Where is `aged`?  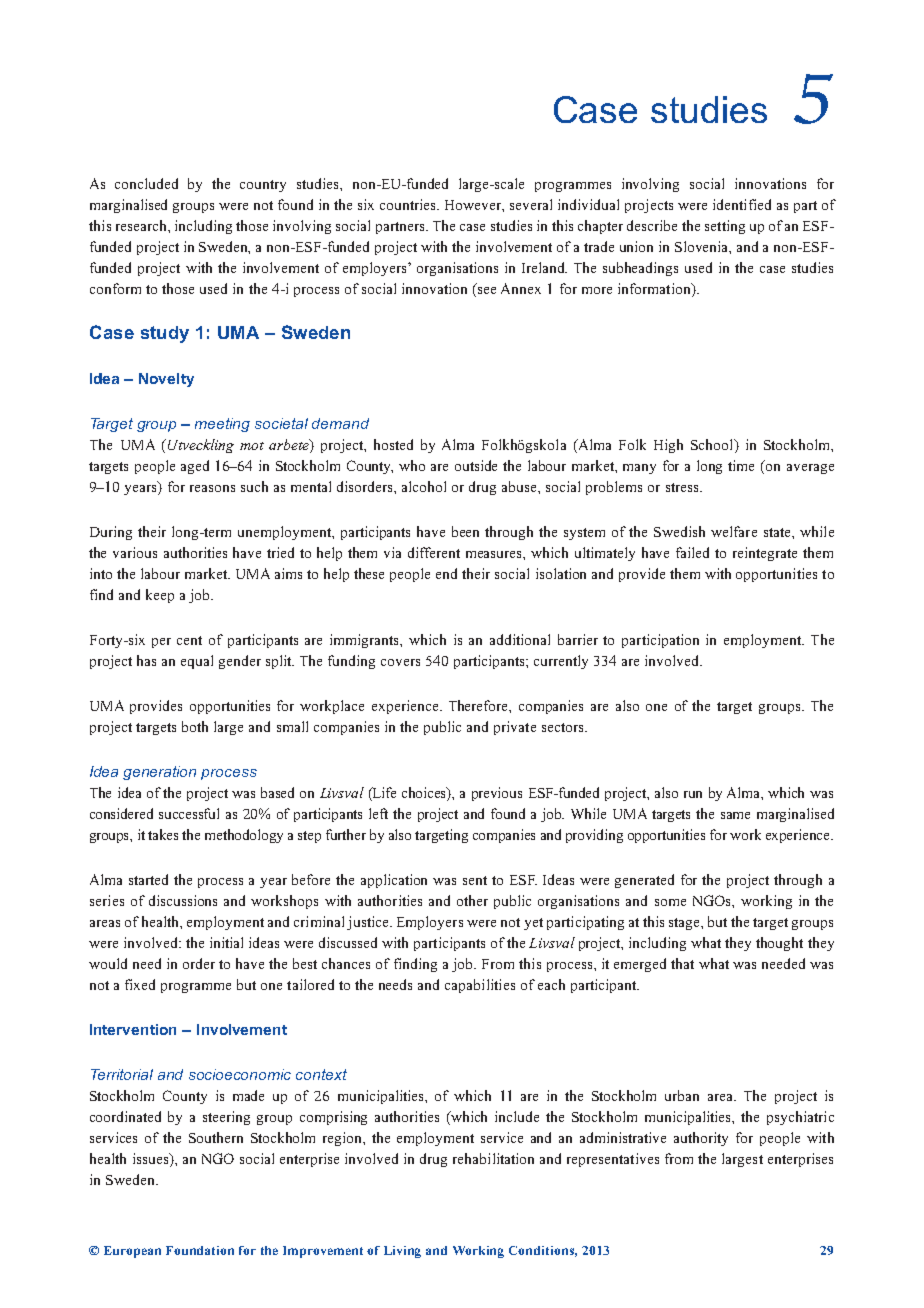 aged is located at coordinates (195, 467).
